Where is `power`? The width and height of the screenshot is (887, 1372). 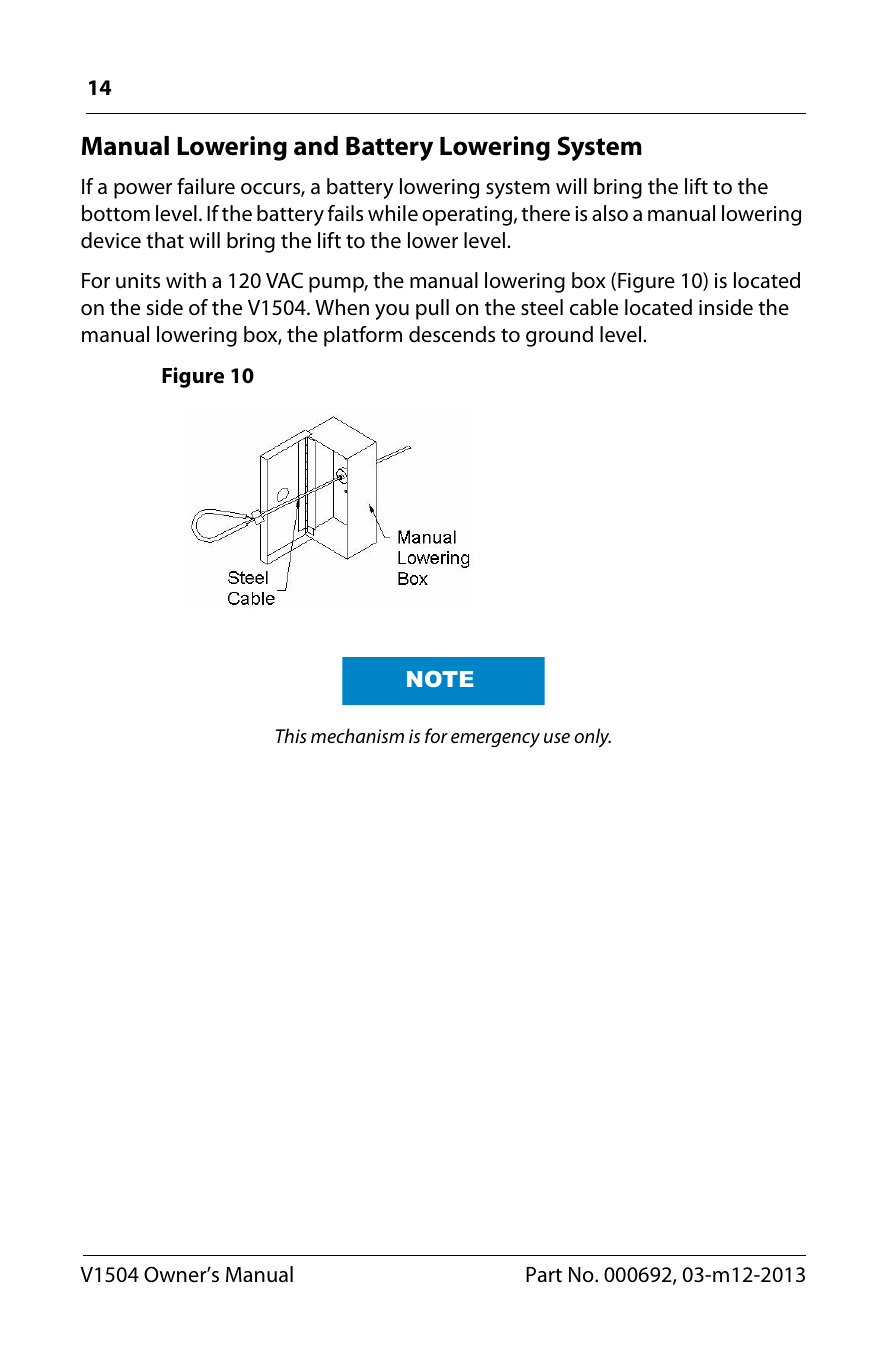
power is located at coordinates (143, 191).
